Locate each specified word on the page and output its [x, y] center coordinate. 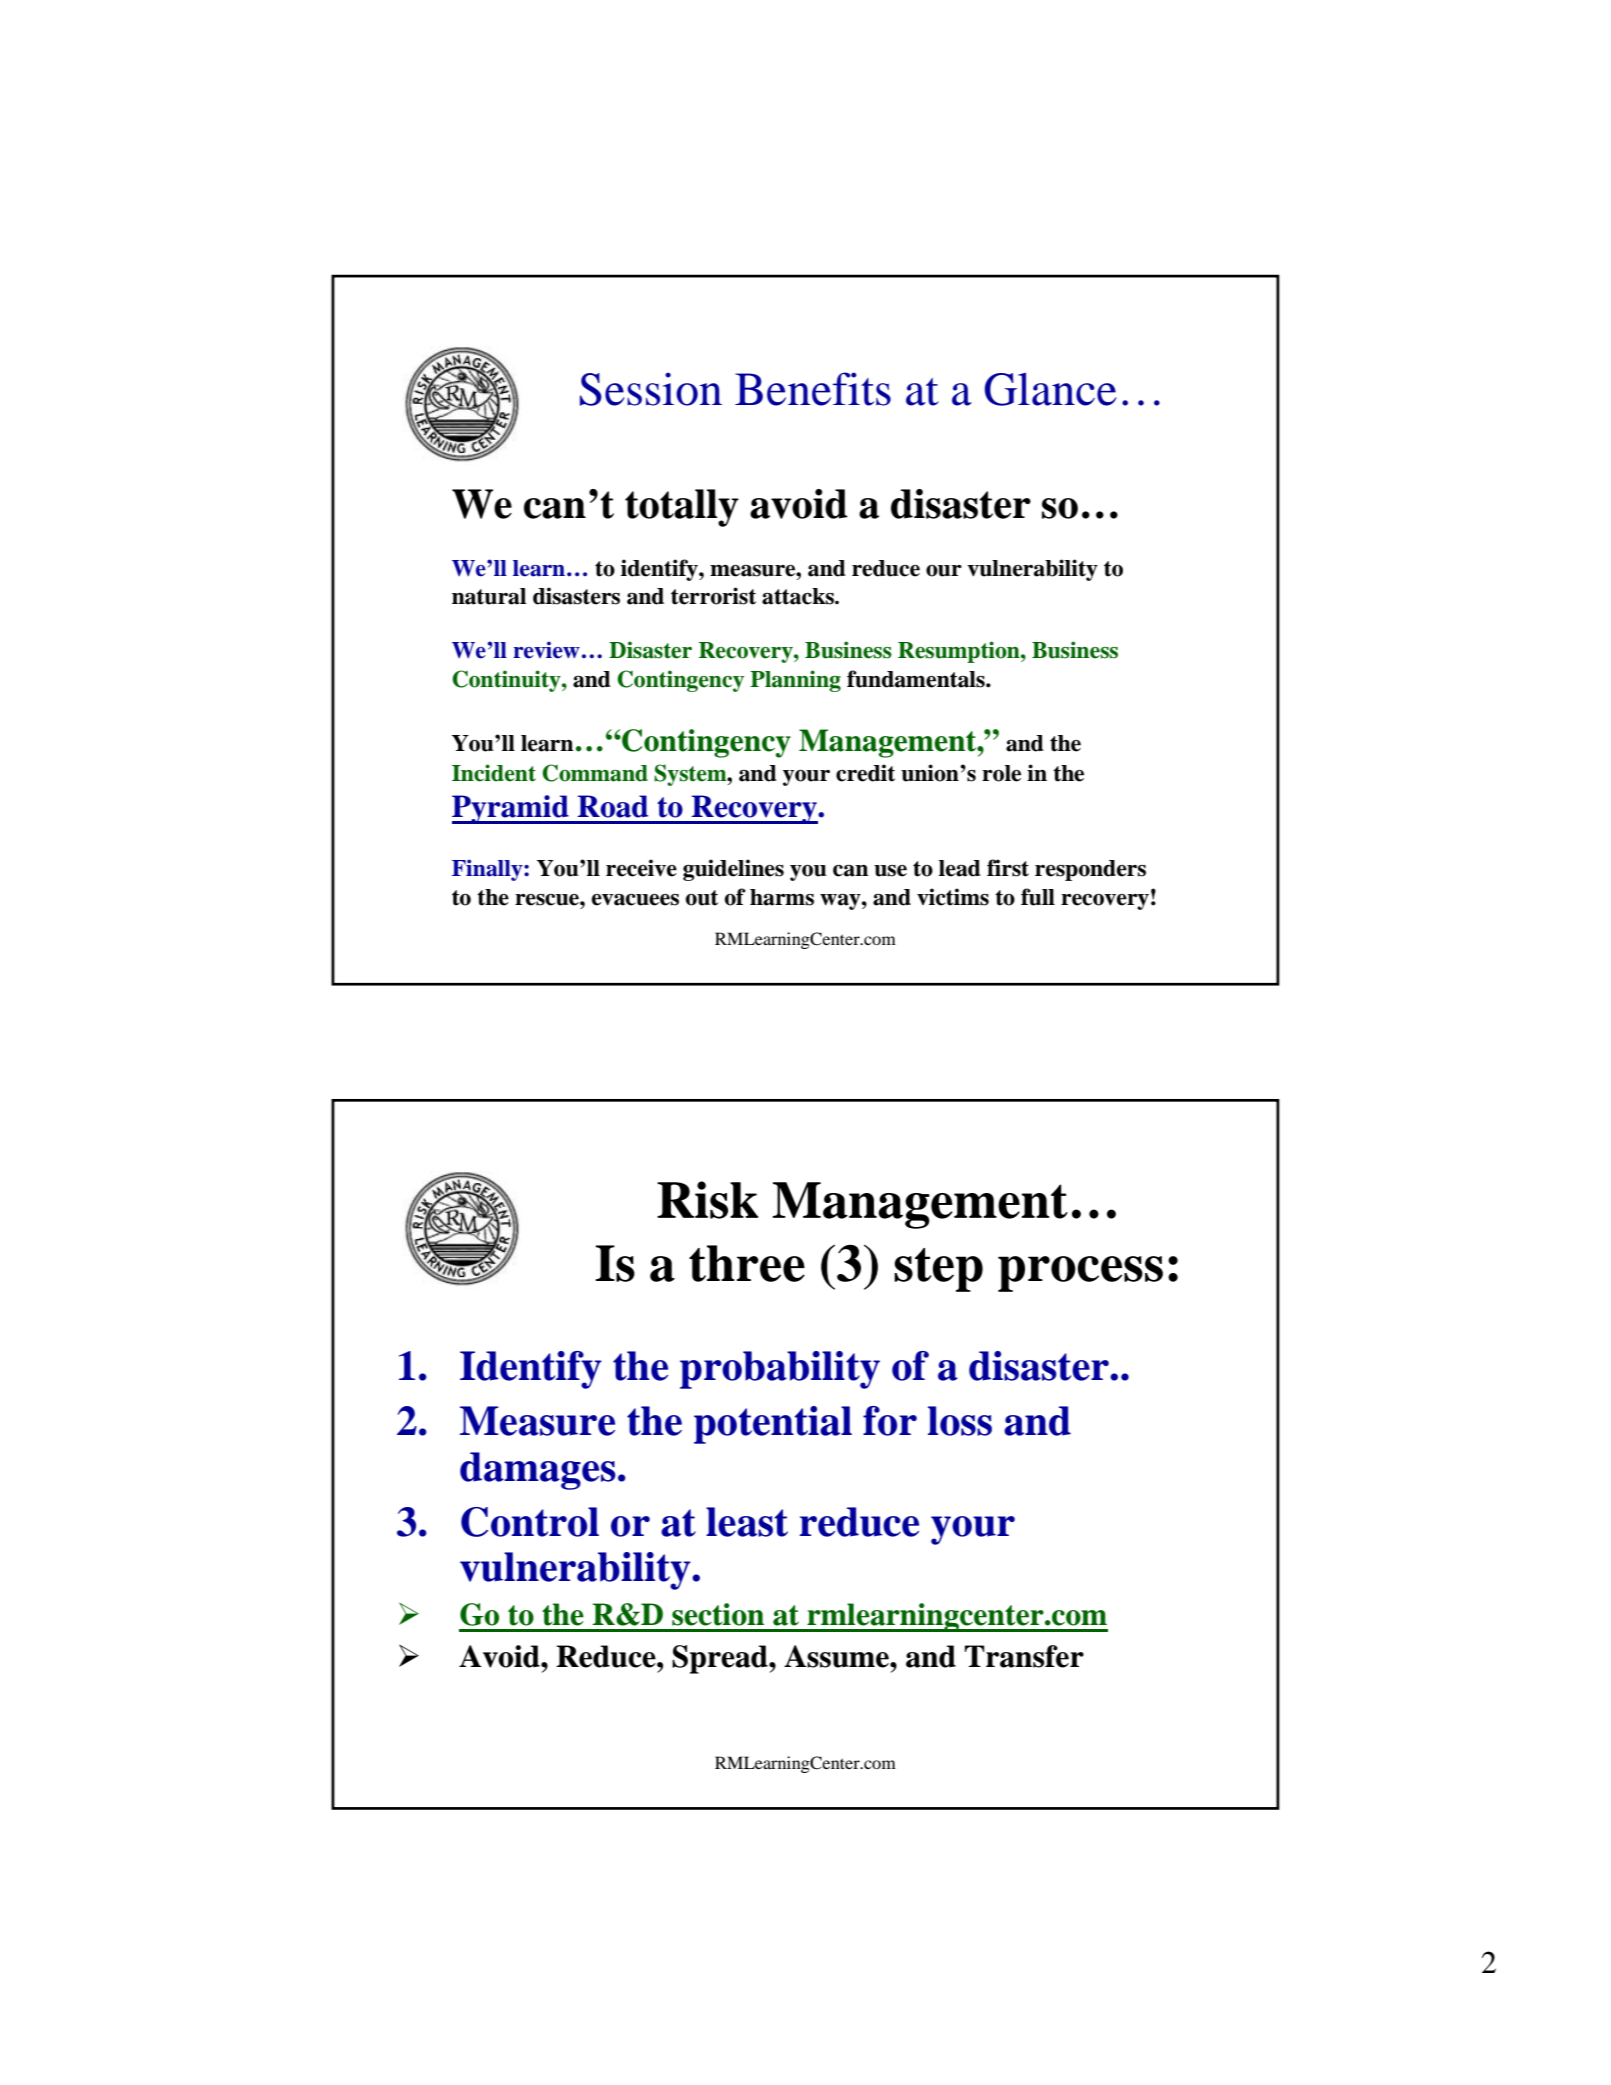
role [1001, 773]
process [1080, 1274]
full [1038, 897]
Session [651, 389]
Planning [795, 681]
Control [530, 1522]
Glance [1050, 389]
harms [782, 897]
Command [595, 773]
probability [780, 1370]
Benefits [813, 389]
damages [538, 1471]
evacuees [635, 899]
